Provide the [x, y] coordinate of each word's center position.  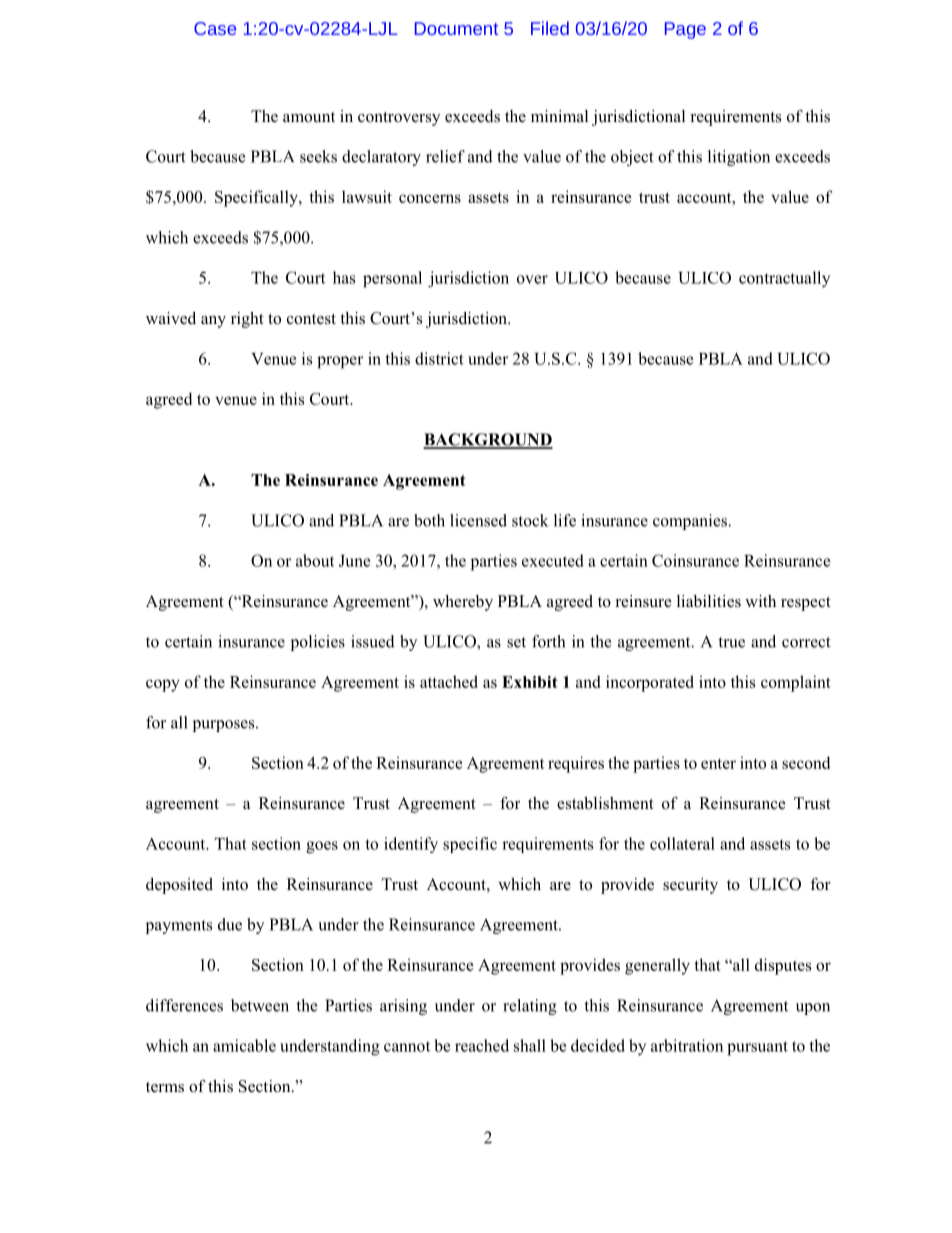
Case [215, 28]
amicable [244, 1045]
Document [456, 28]
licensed [478, 520]
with [760, 601]
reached [482, 1045]
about [315, 560]
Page [685, 30]
